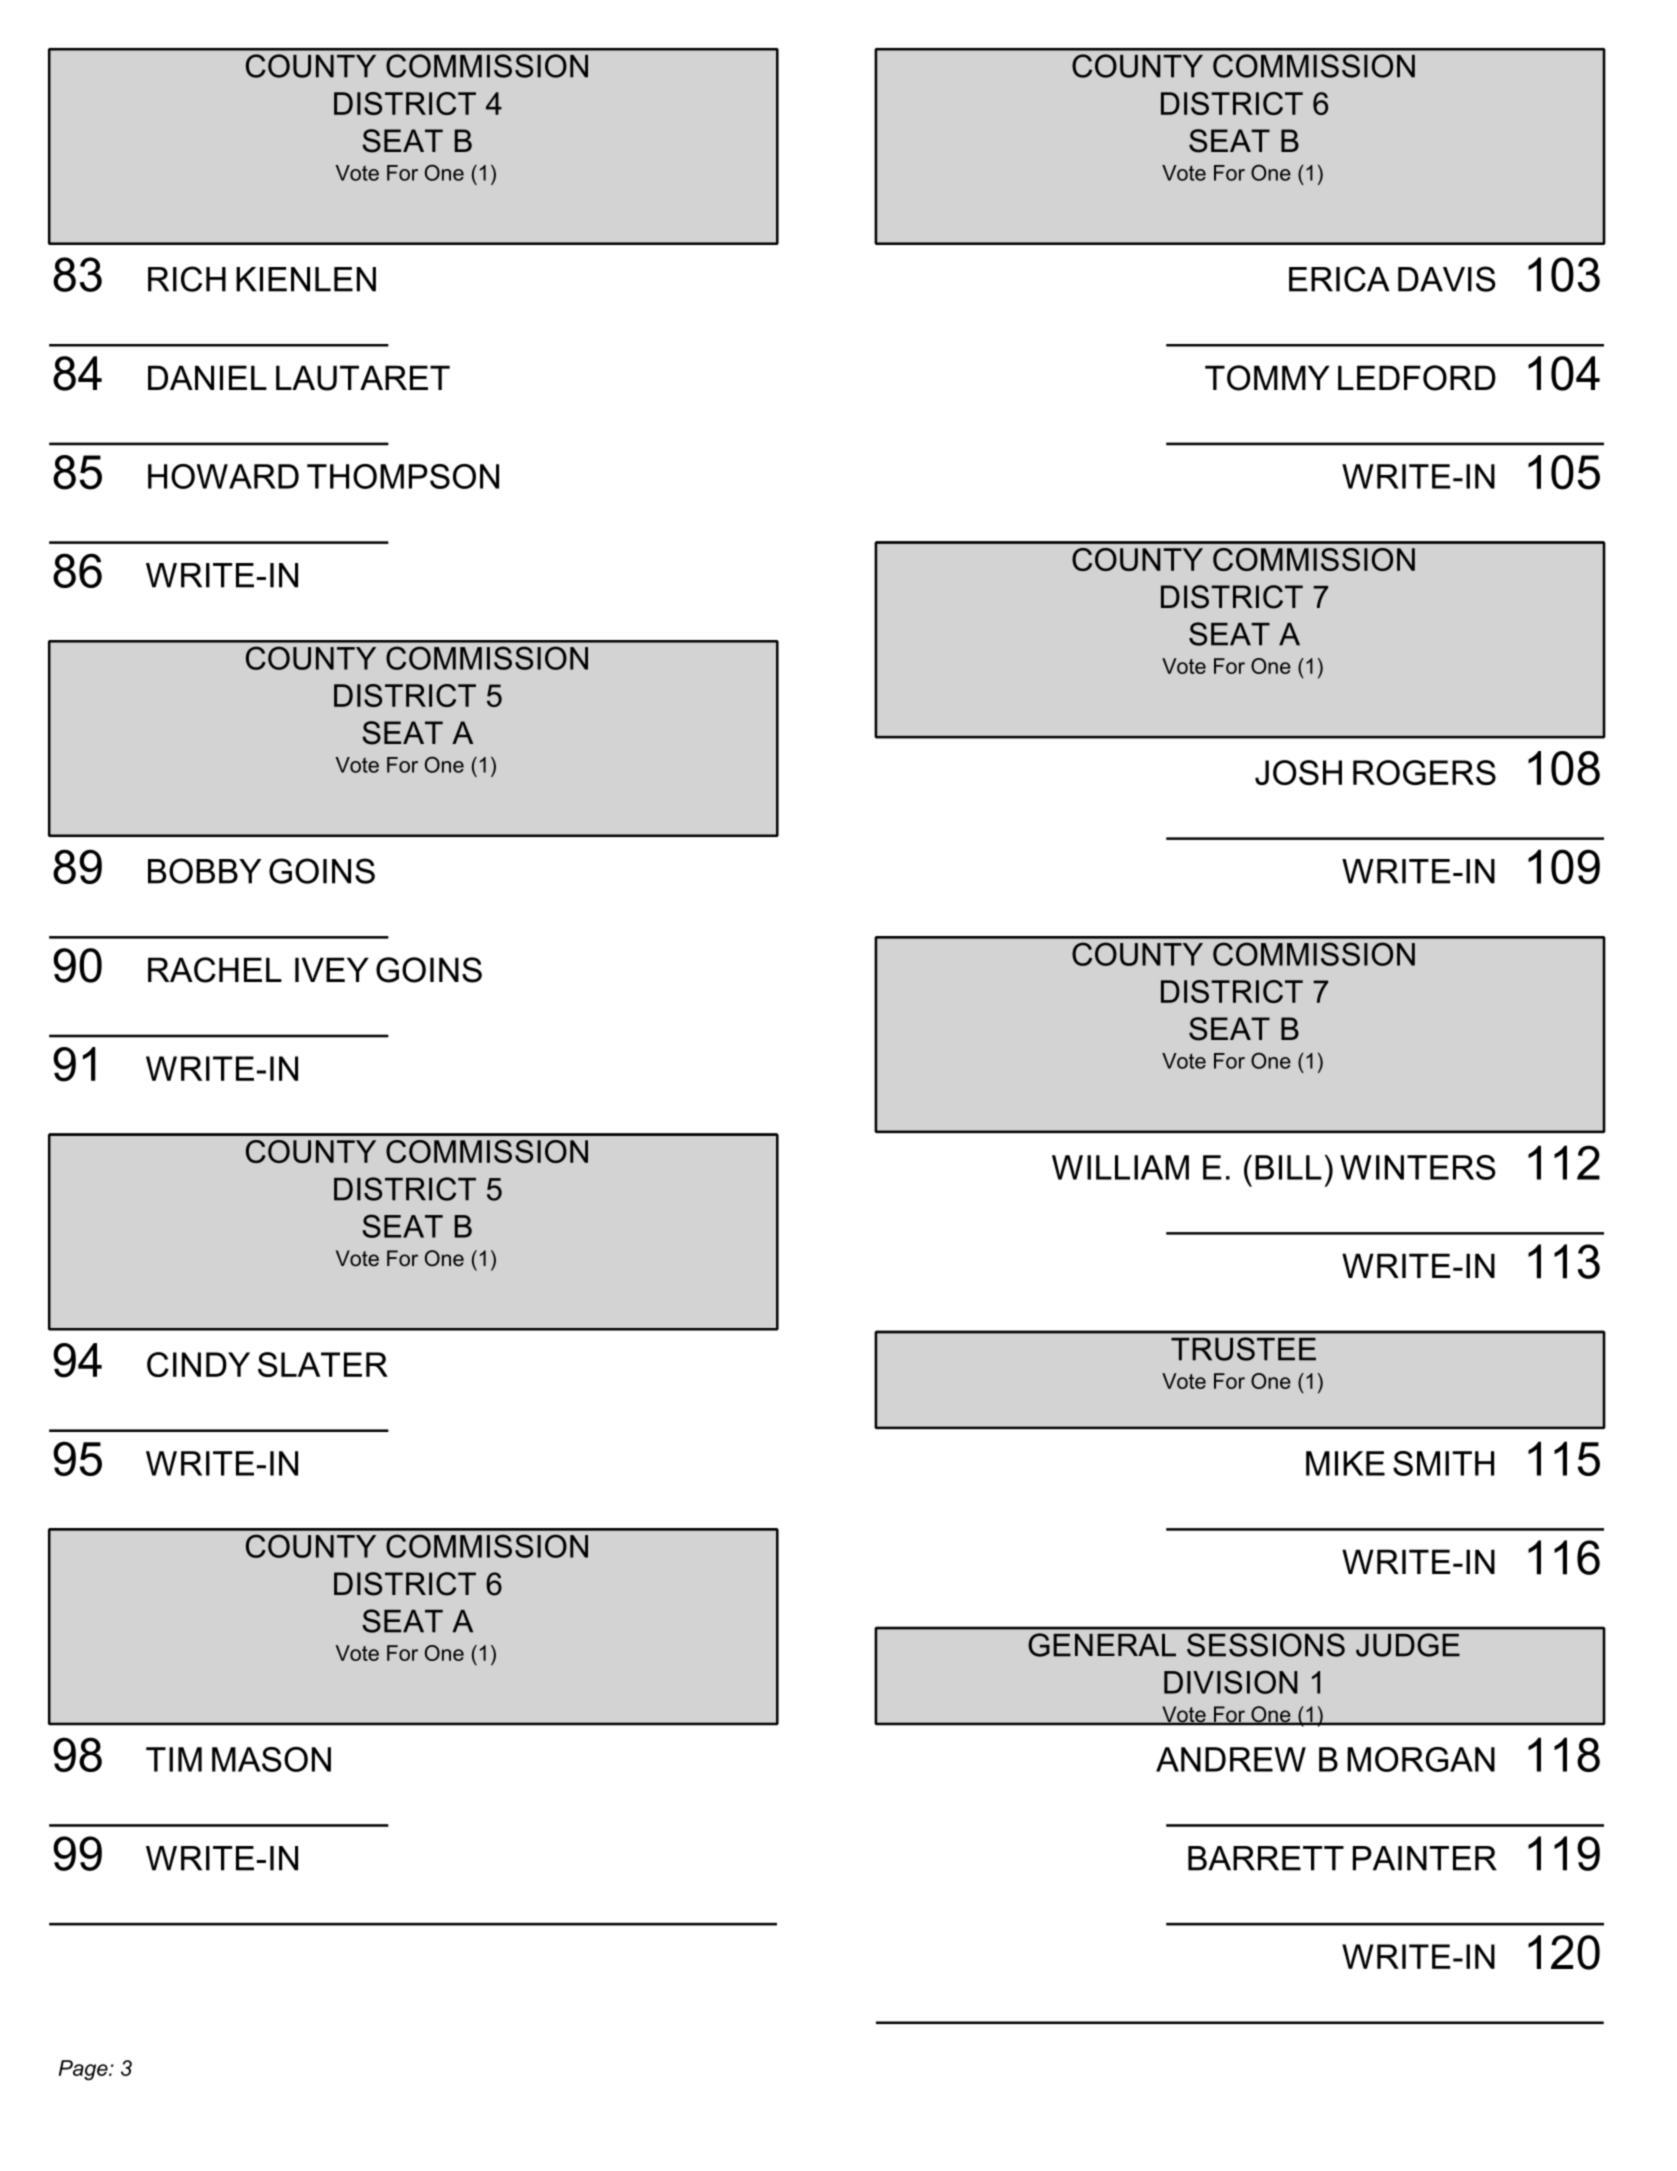 This screenshot has height=2171, width=1677. Describe the element at coordinates (1267, 378) in the screenshot. I see `TOMMY` at that location.
